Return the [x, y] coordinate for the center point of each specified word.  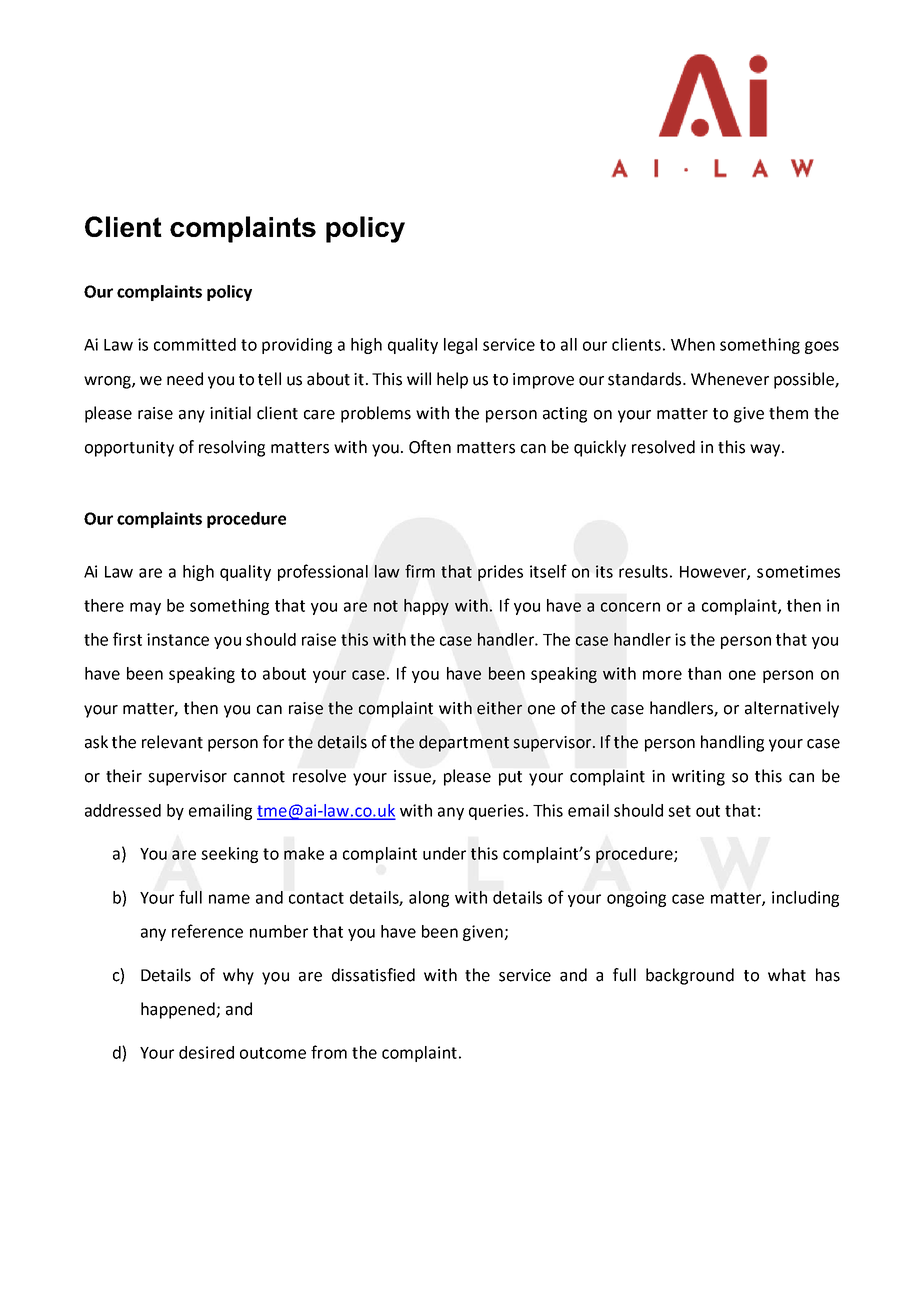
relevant [172, 742]
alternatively [792, 709]
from [329, 1052]
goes [822, 347]
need [185, 379]
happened [179, 1010]
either [499, 708]
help [452, 380]
